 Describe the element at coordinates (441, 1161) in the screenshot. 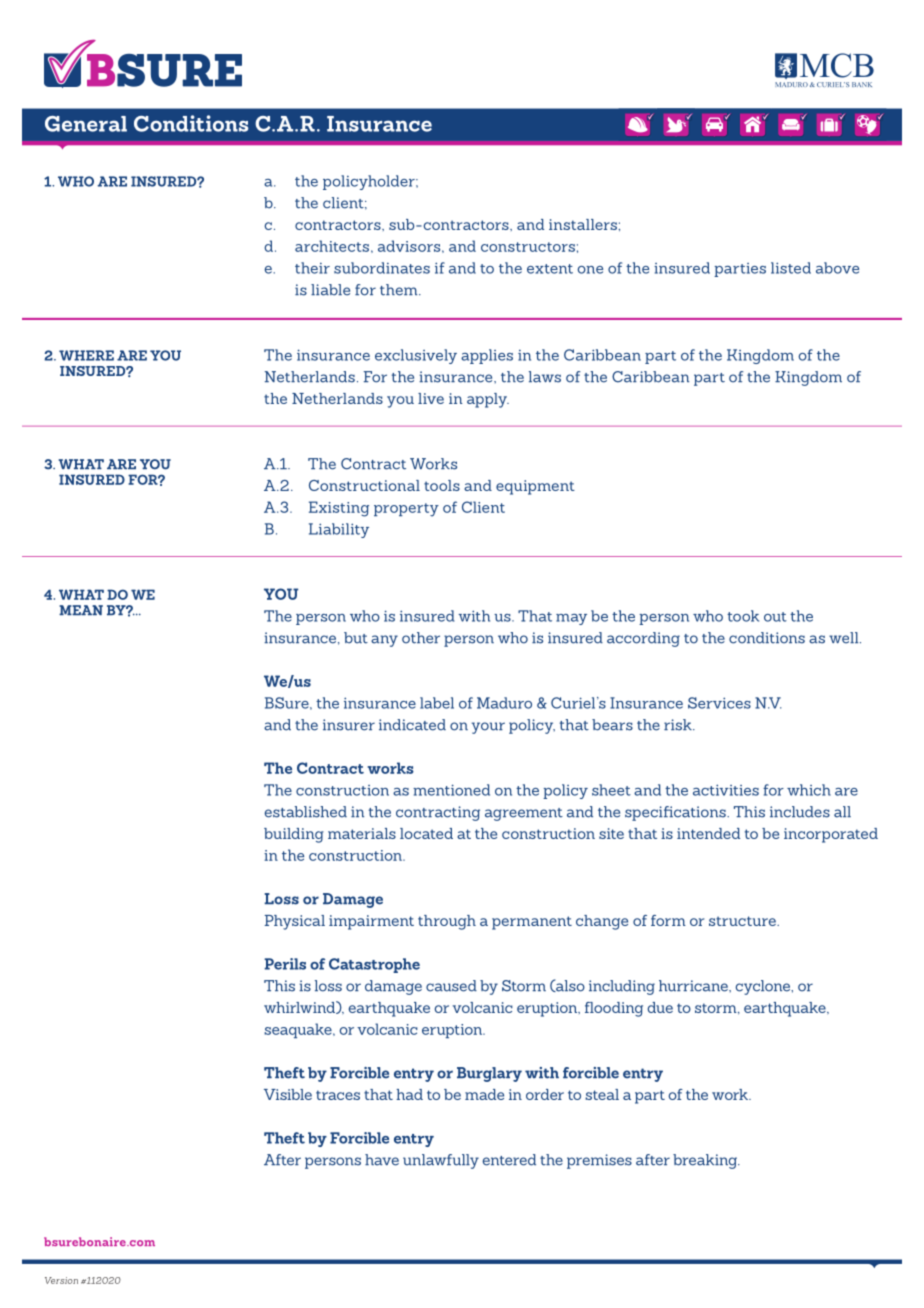

I see `unlawfully` at that location.
